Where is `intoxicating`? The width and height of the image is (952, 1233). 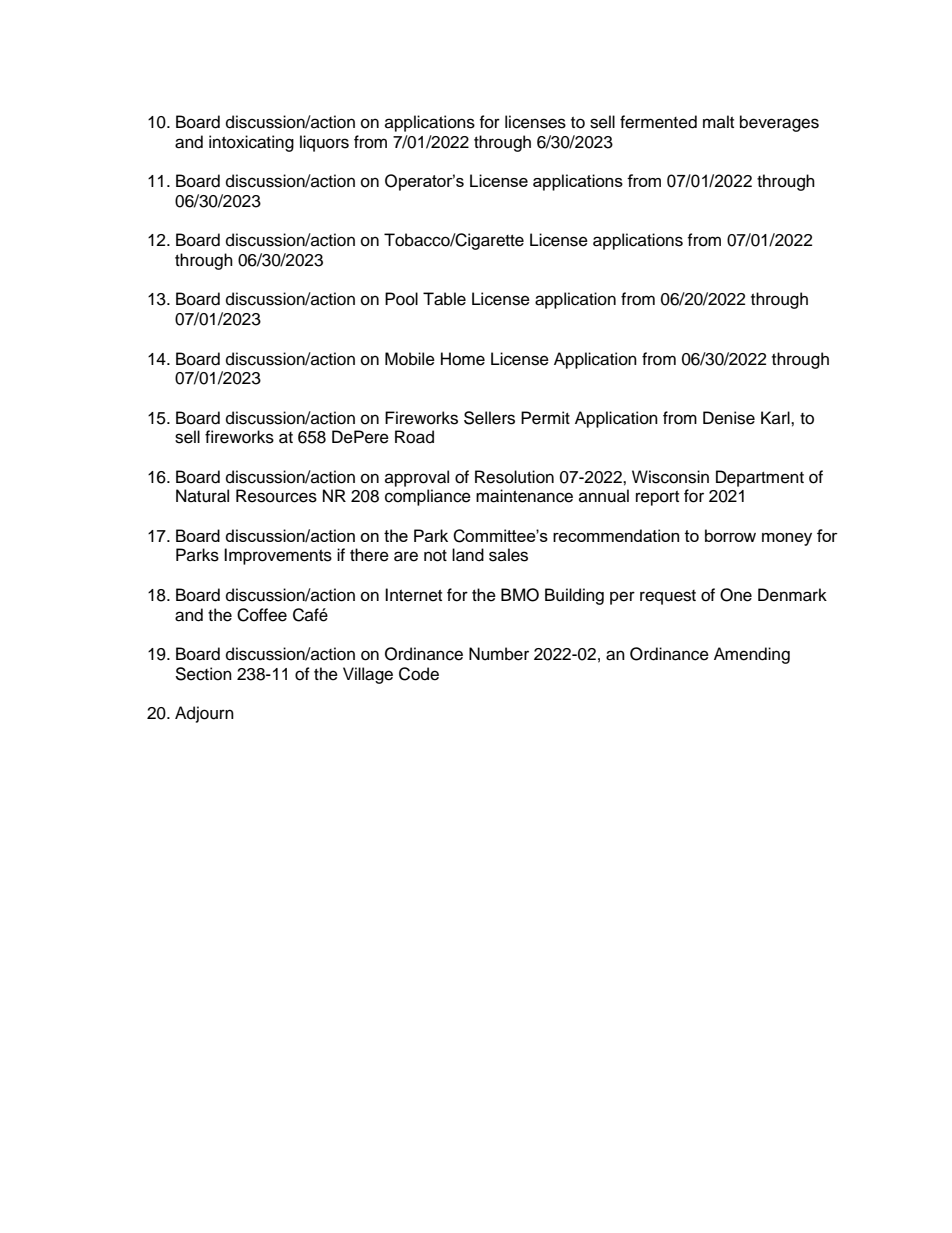 intoxicating is located at coordinates (251, 143).
